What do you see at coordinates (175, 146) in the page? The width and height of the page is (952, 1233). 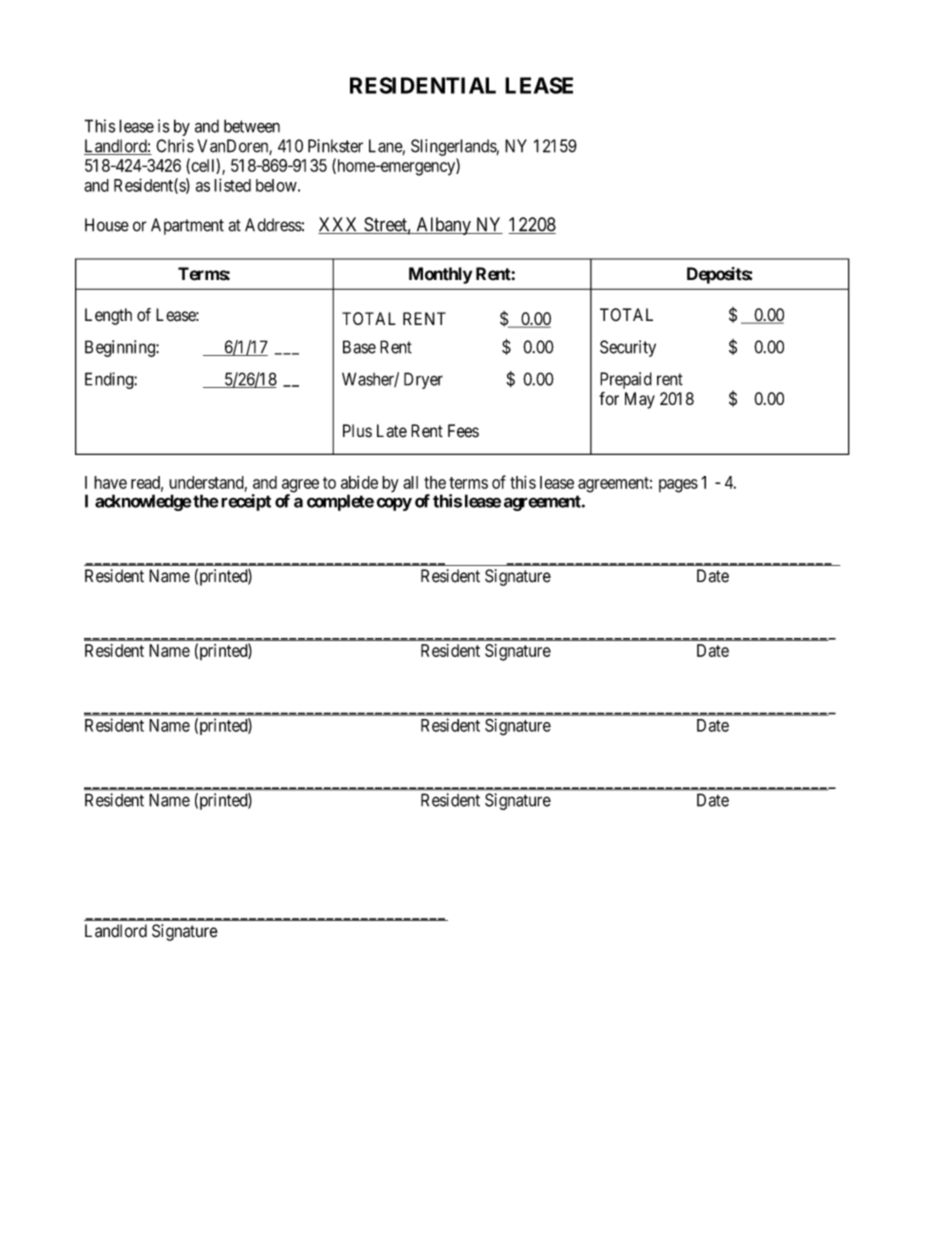 I see `Chris` at bounding box center [175, 146].
